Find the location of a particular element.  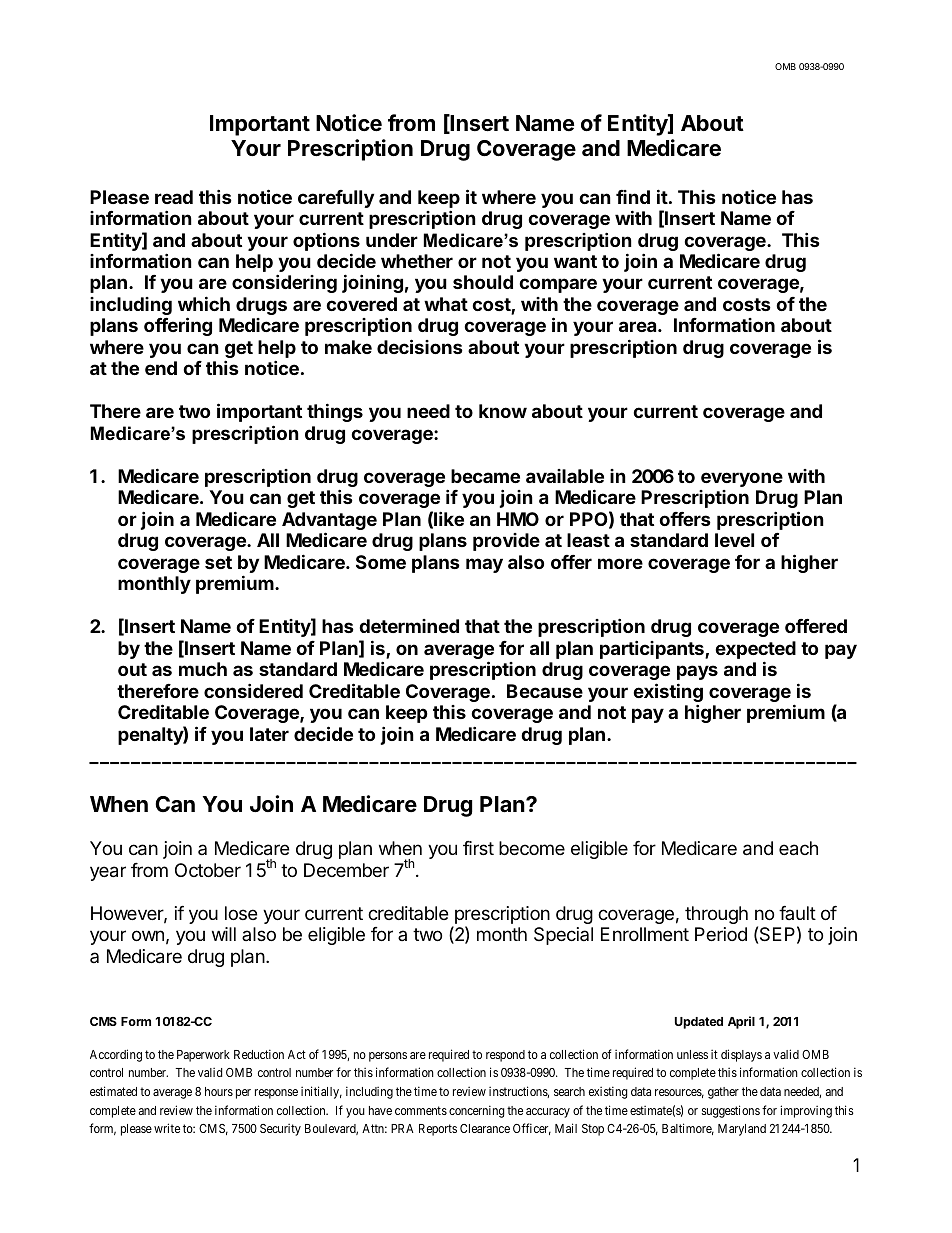

set is located at coordinates (218, 562).
